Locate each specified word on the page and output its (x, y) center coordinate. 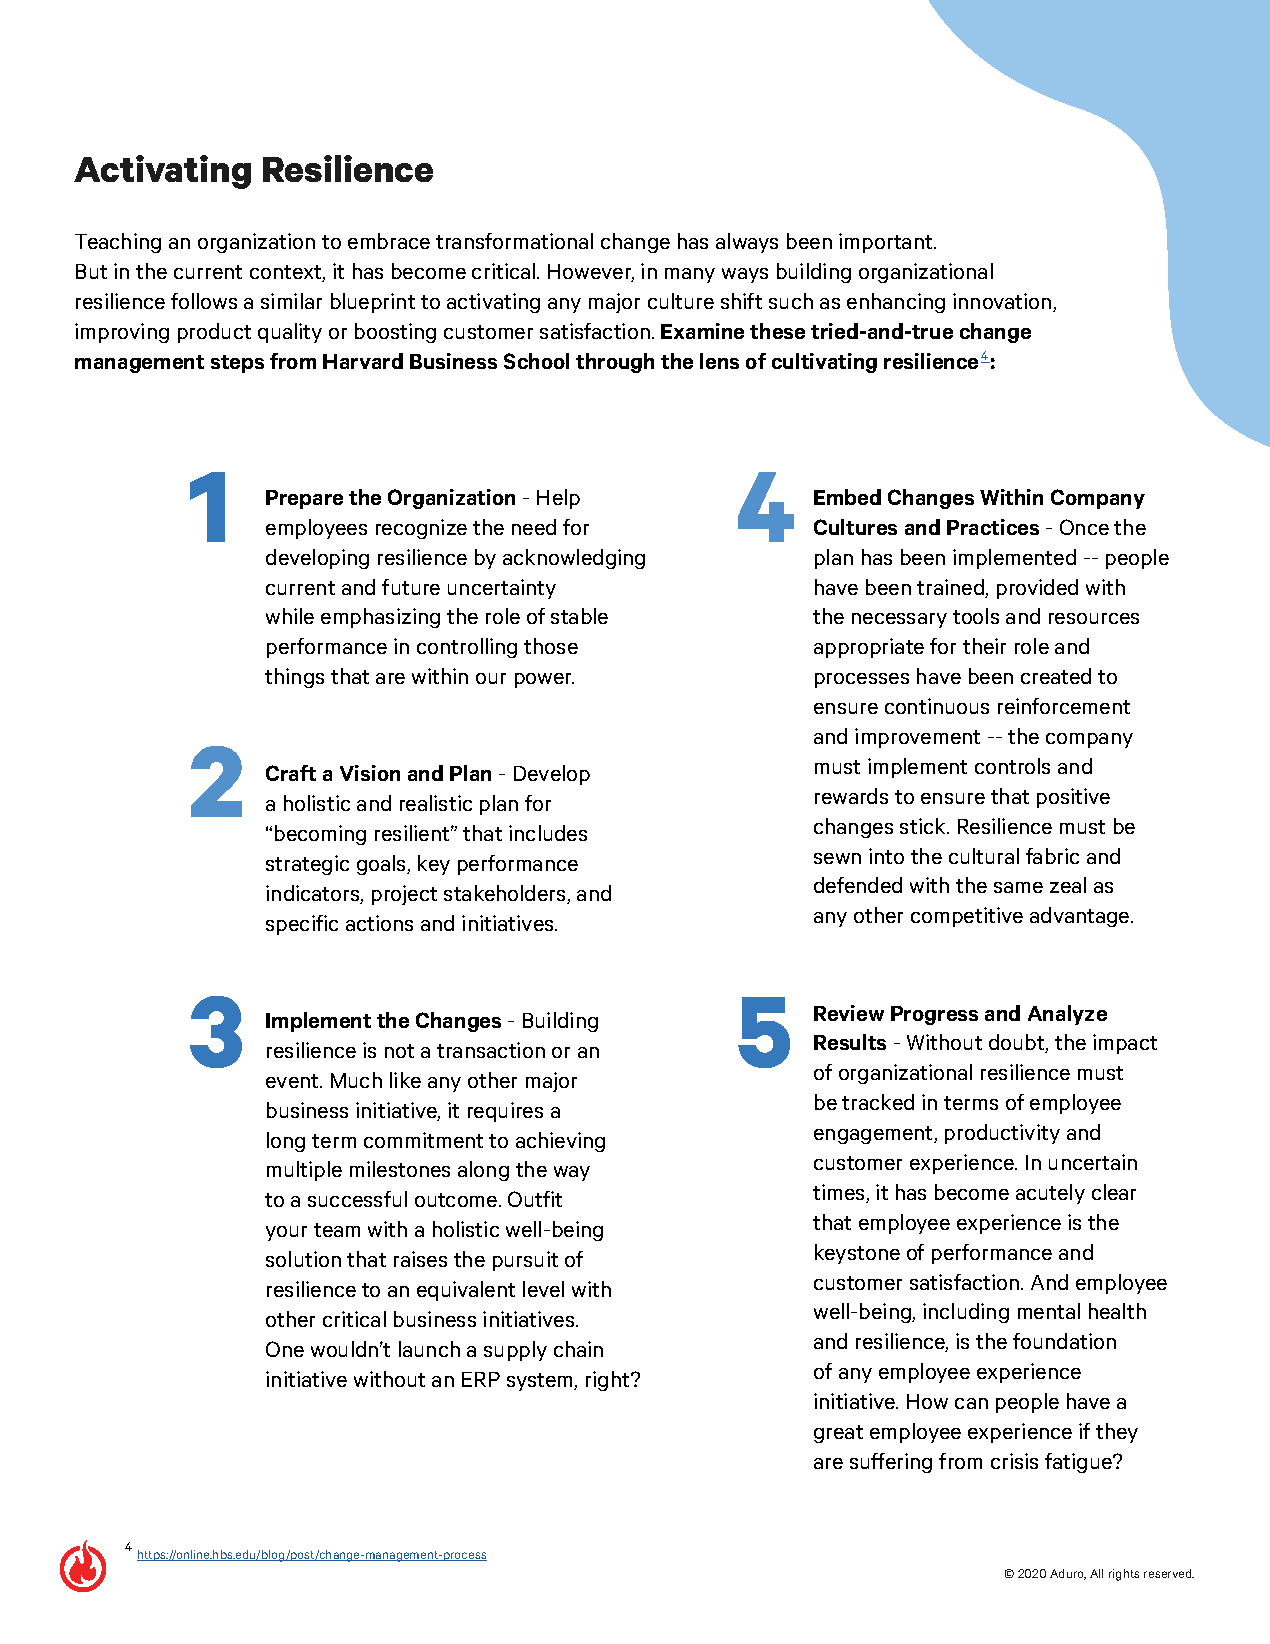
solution (303, 1259)
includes (548, 833)
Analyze (1067, 1015)
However (591, 273)
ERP (481, 1379)
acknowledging (574, 559)
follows (204, 301)
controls (1012, 766)
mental (1049, 1311)
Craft (291, 773)
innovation (1003, 302)
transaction (491, 1050)
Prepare (304, 499)
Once (1084, 527)
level (543, 1289)
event (293, 1081)
